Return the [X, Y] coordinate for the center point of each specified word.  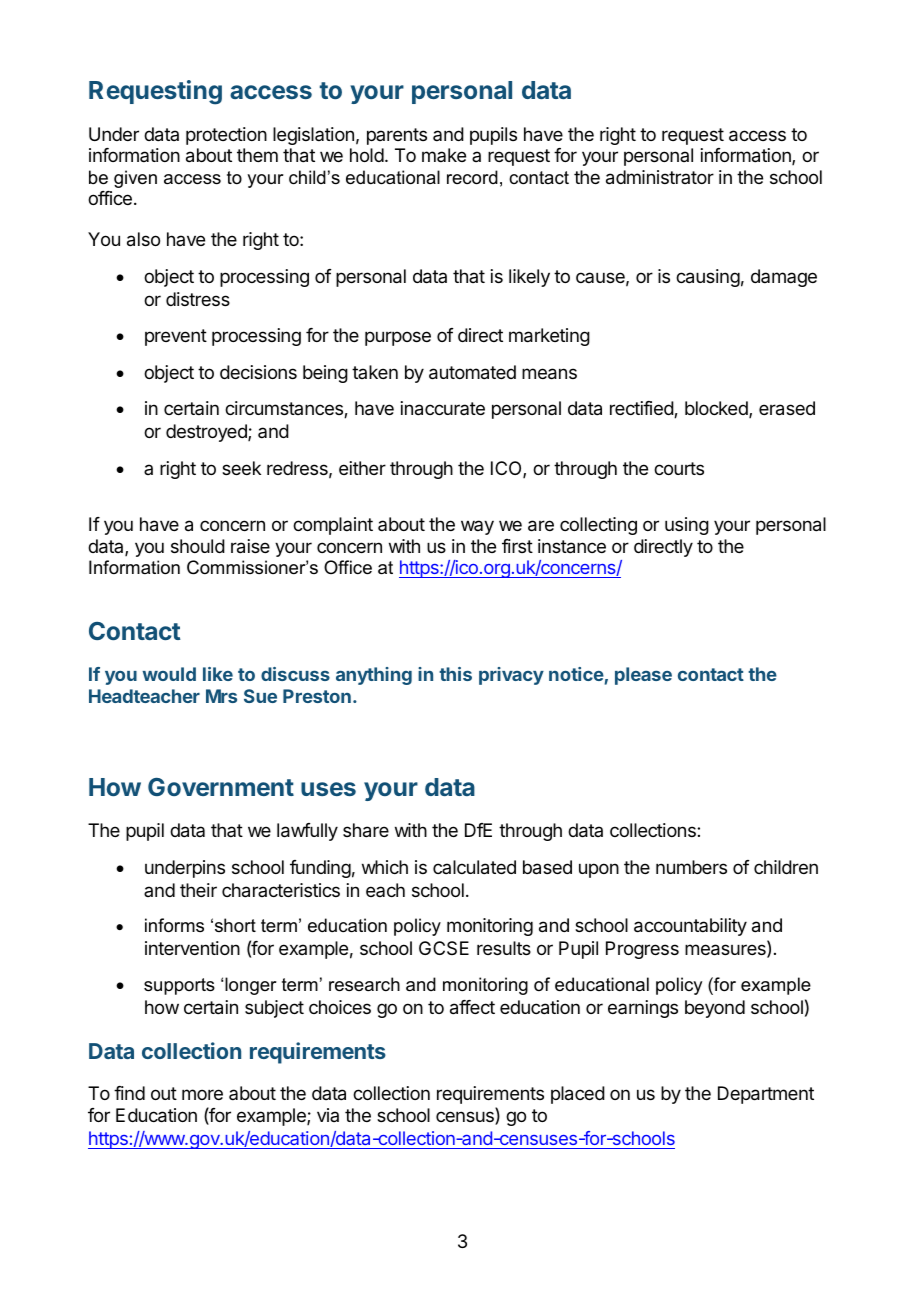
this [455, 674]
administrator [660, 177]
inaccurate [443, 408]
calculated [474, 867]
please [643, 676]
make [444, 155]
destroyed [207, 433]
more [202, 1094]
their [198, 890]
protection [226, 136]
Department [766, 1095]
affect [472, 1007]
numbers [691, 867]
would [169, 674]
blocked [717, 409]
